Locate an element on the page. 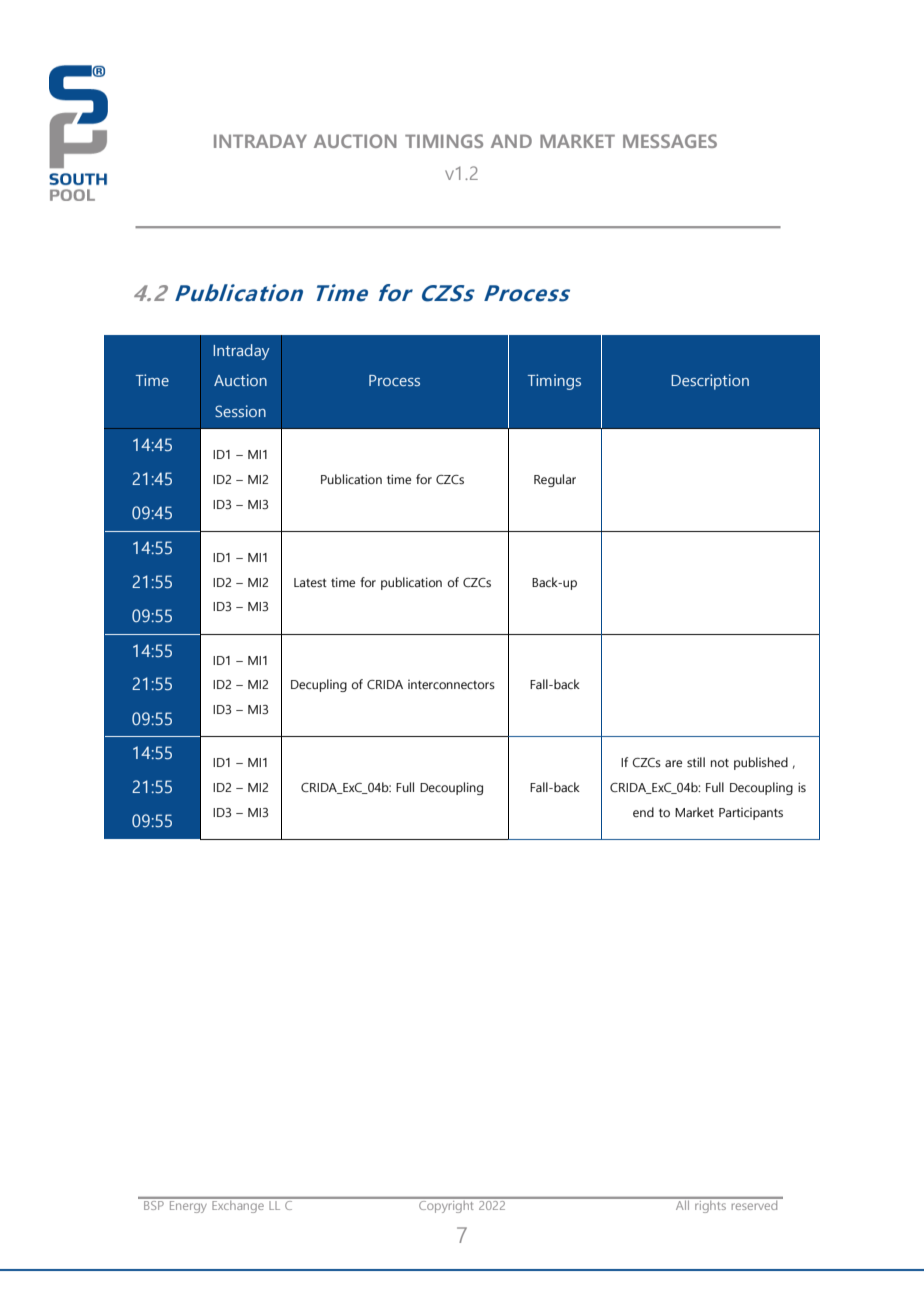 This page has height=1308, width=924. still is located at coordinates (696, 762).
